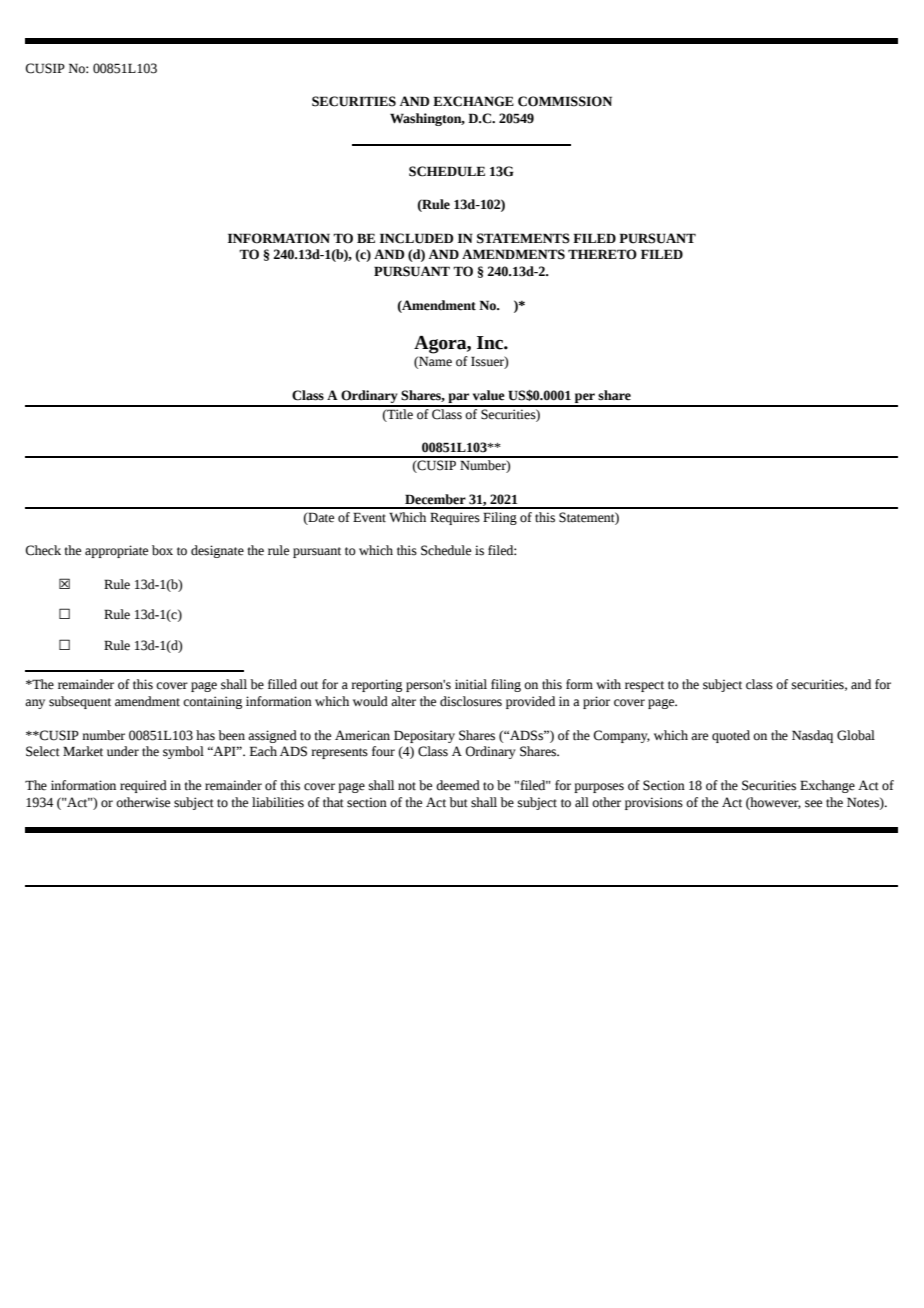  Describe the element at coordinates (458, 785) in the document. I see `deemed` at that location.
